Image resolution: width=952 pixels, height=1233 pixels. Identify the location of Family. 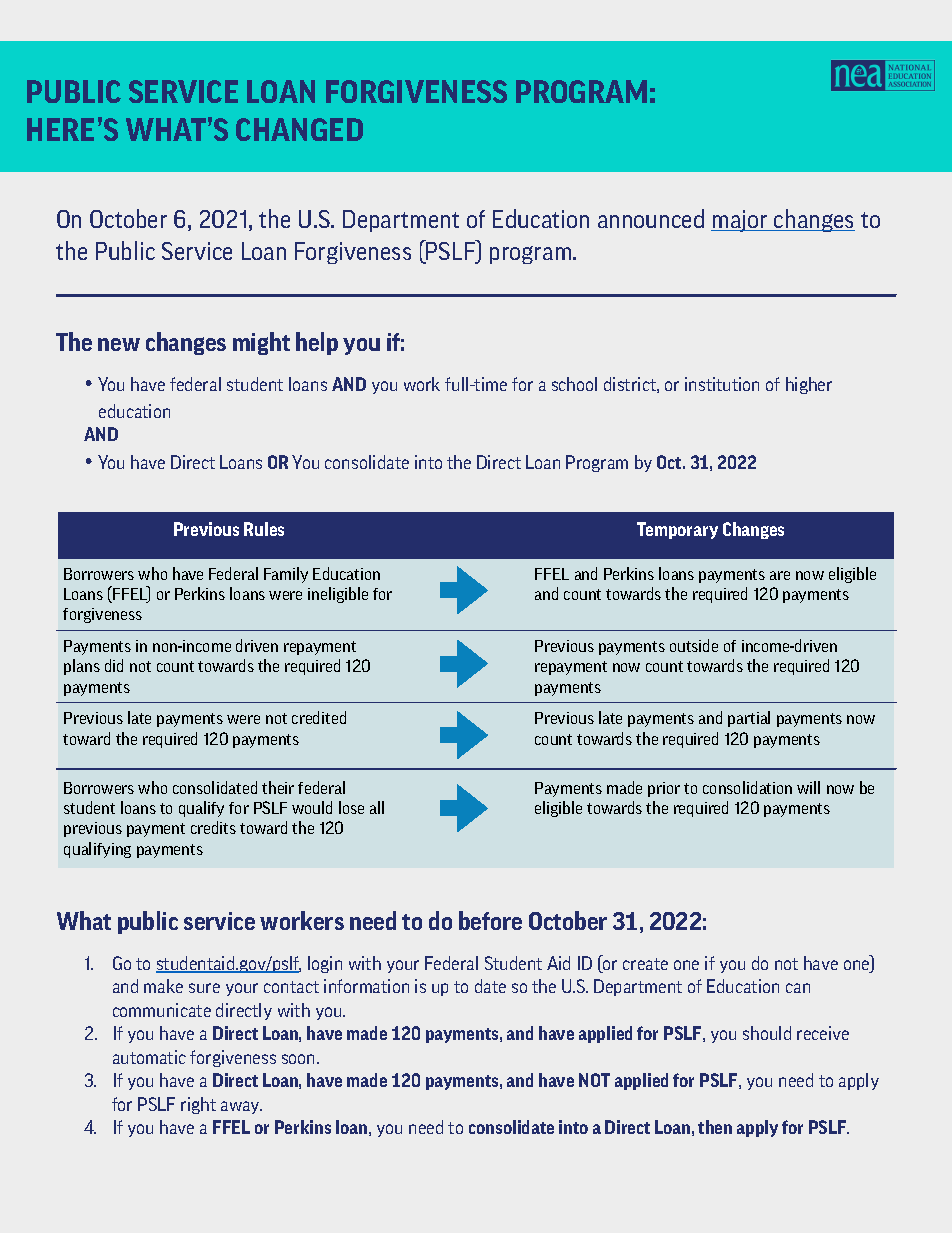
(286, 575).
